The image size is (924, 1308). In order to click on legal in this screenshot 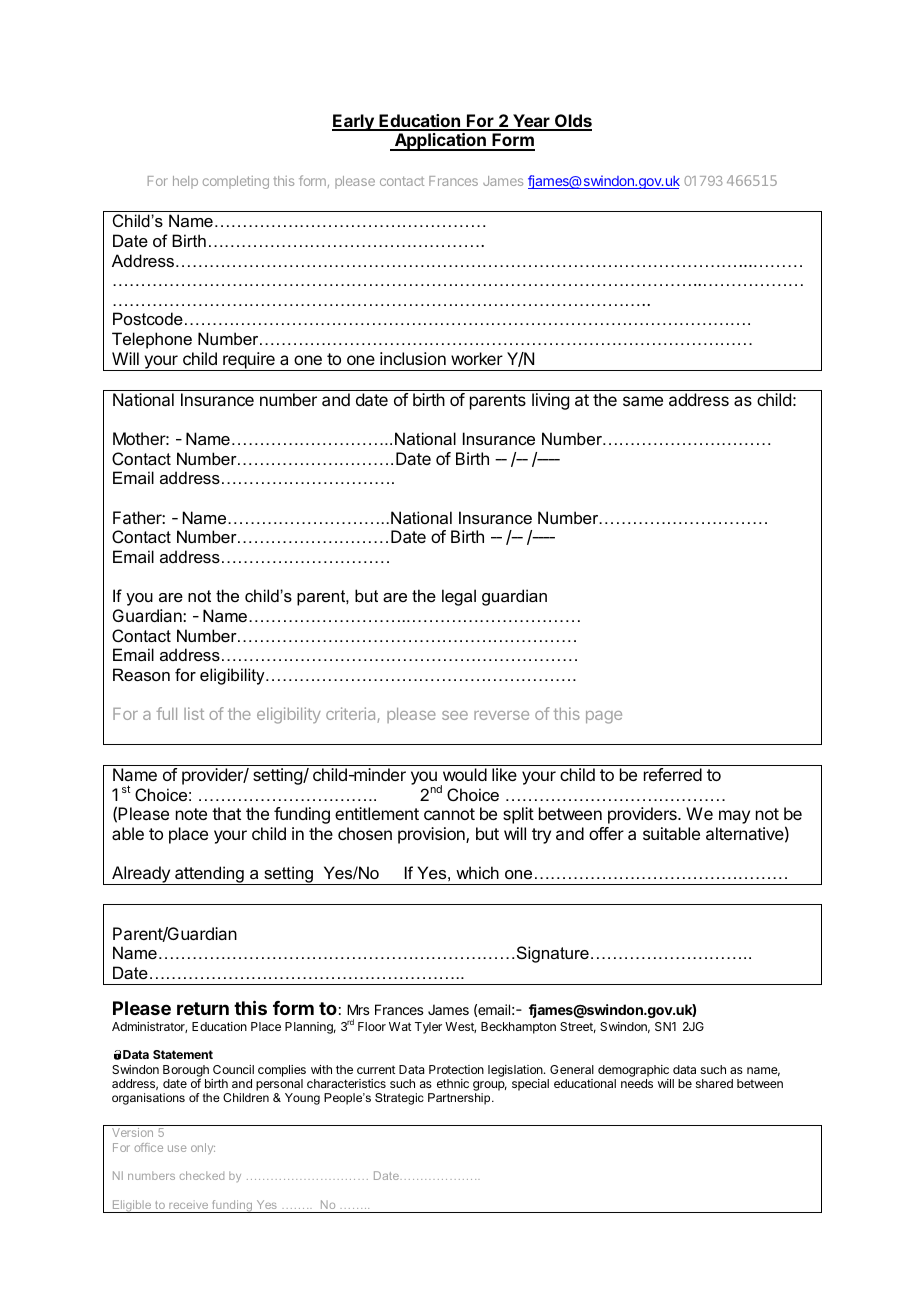, I will do `click(459, 597)`.
